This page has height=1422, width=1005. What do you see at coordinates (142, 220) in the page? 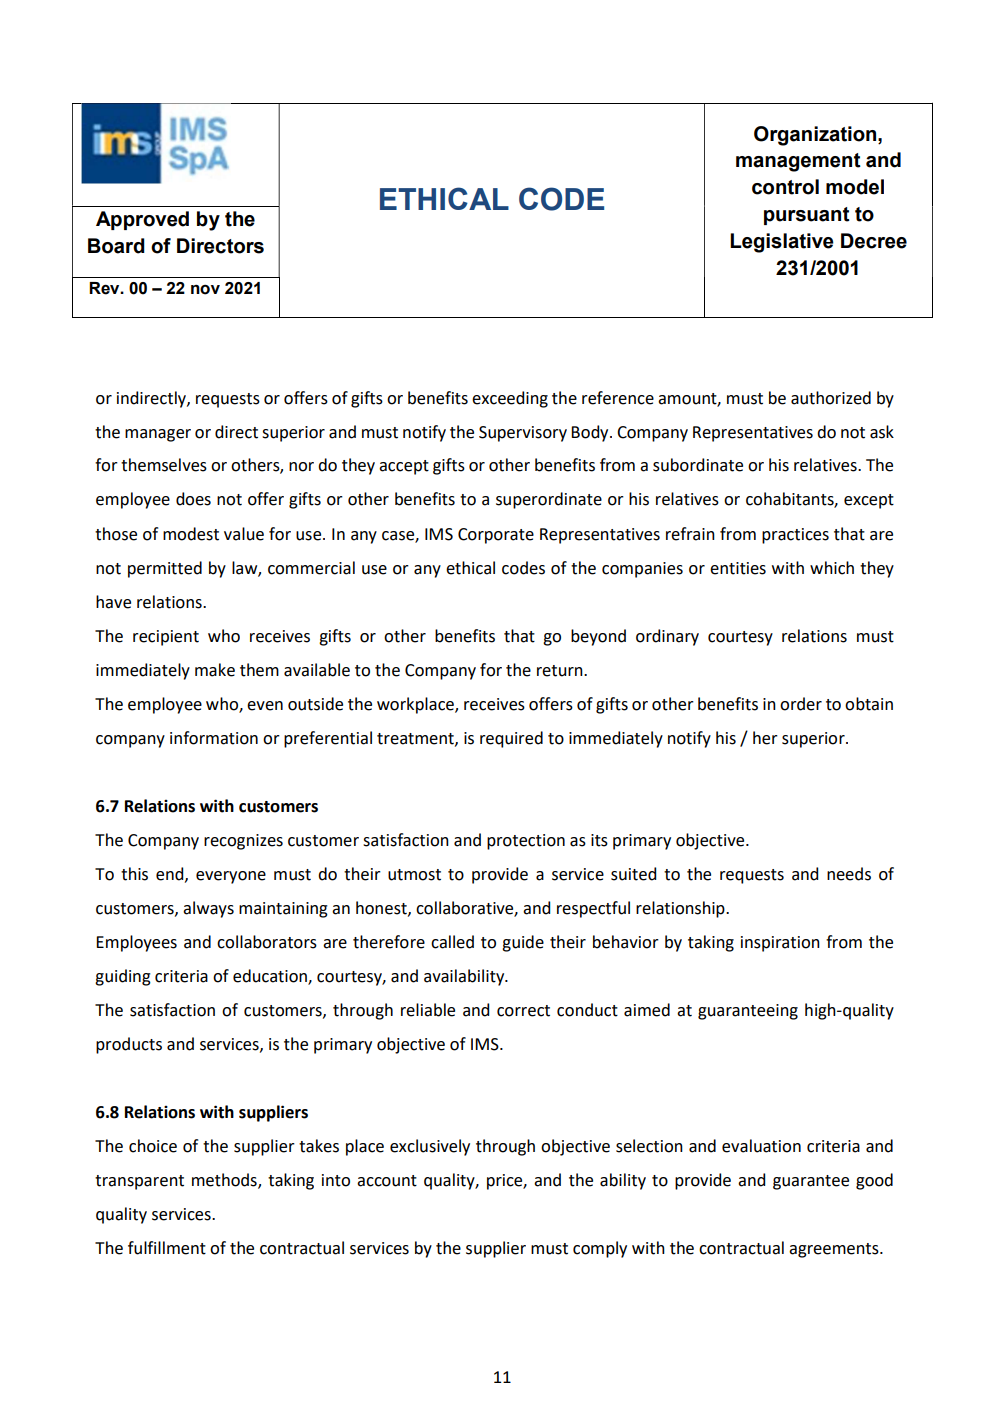
I see `Approved` at bounding box center [142, 220].
